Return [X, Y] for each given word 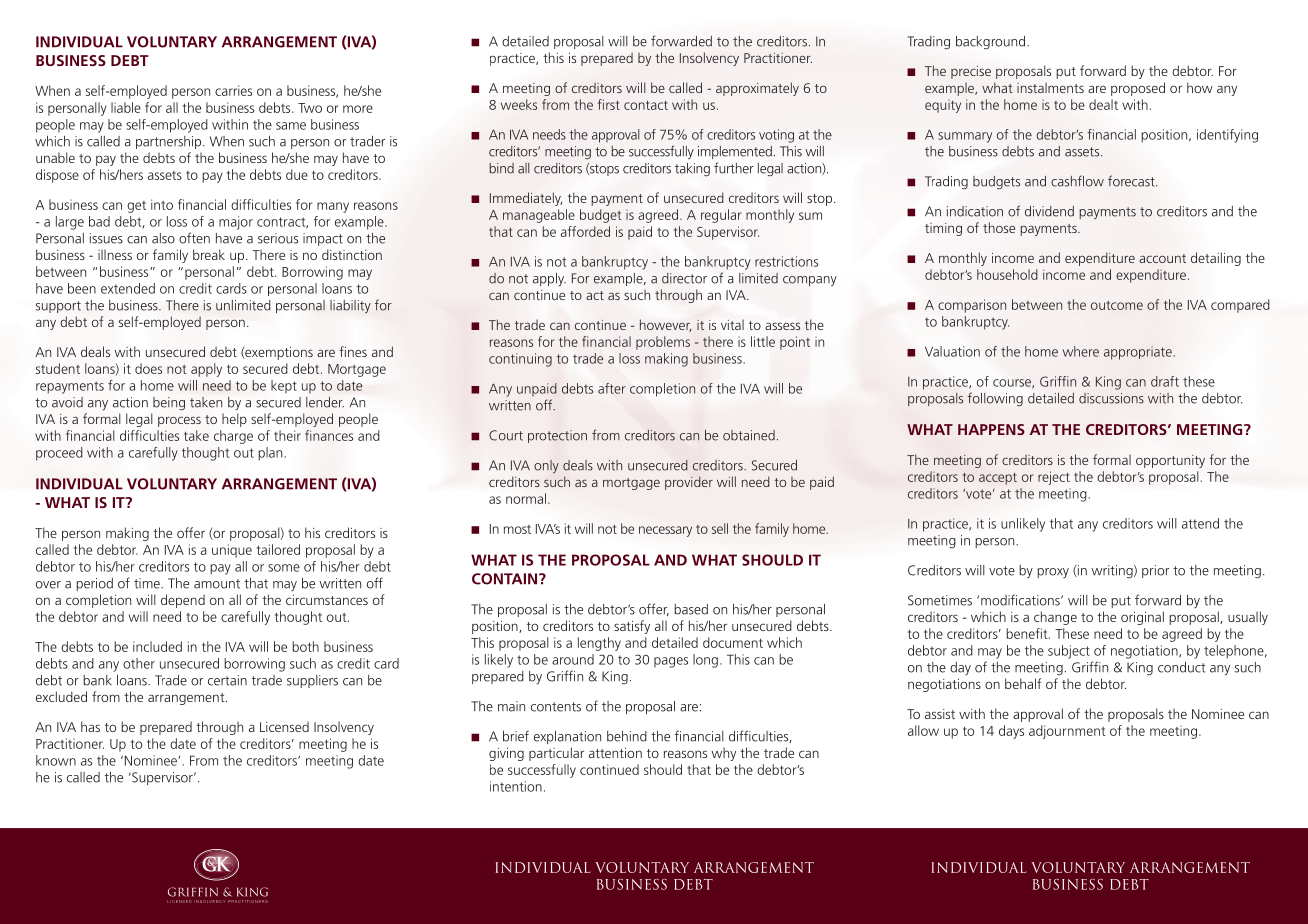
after [612, 388]
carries [233, 90]
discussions [1111, 398]
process [179, 421]
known [56, 760]
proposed [1138, 89]
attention [615, 753]
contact [646, 105]
